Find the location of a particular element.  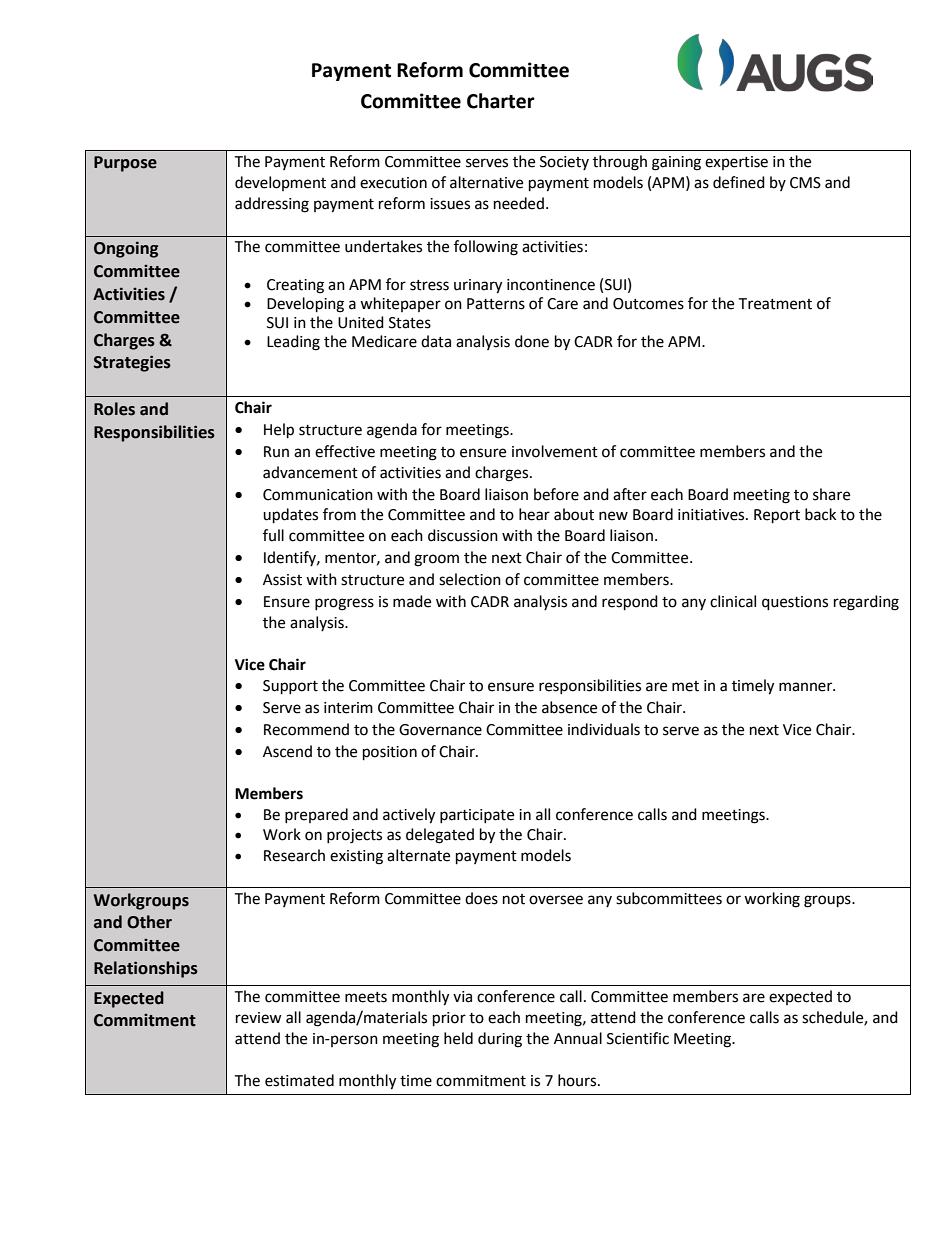

Leading is located at coordinates (293, 343).
